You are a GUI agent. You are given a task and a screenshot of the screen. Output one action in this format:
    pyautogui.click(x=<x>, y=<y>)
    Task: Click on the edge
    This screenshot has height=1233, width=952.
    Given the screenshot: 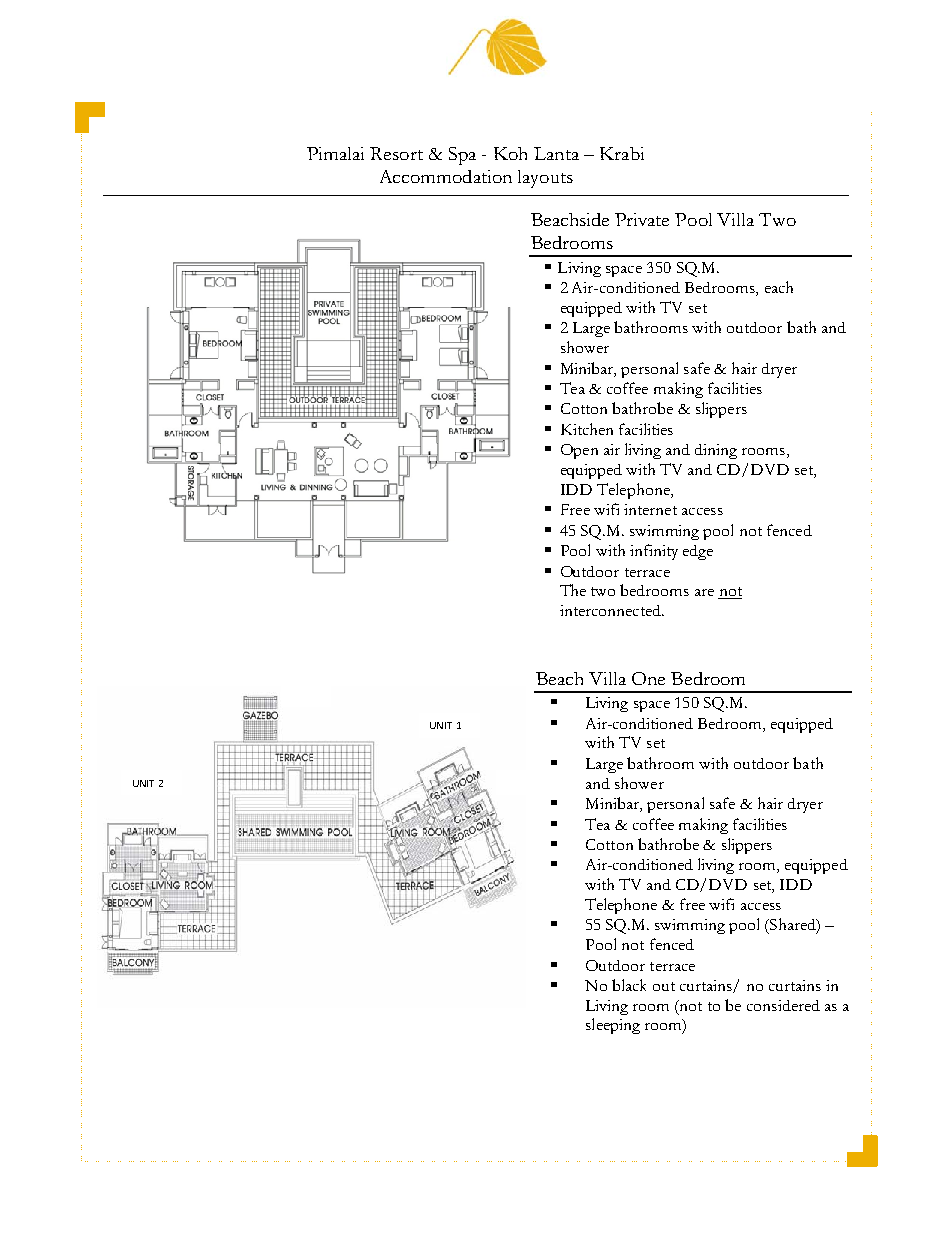 What is the action you would take?
    pyautogui.click(x=698, y=552)
